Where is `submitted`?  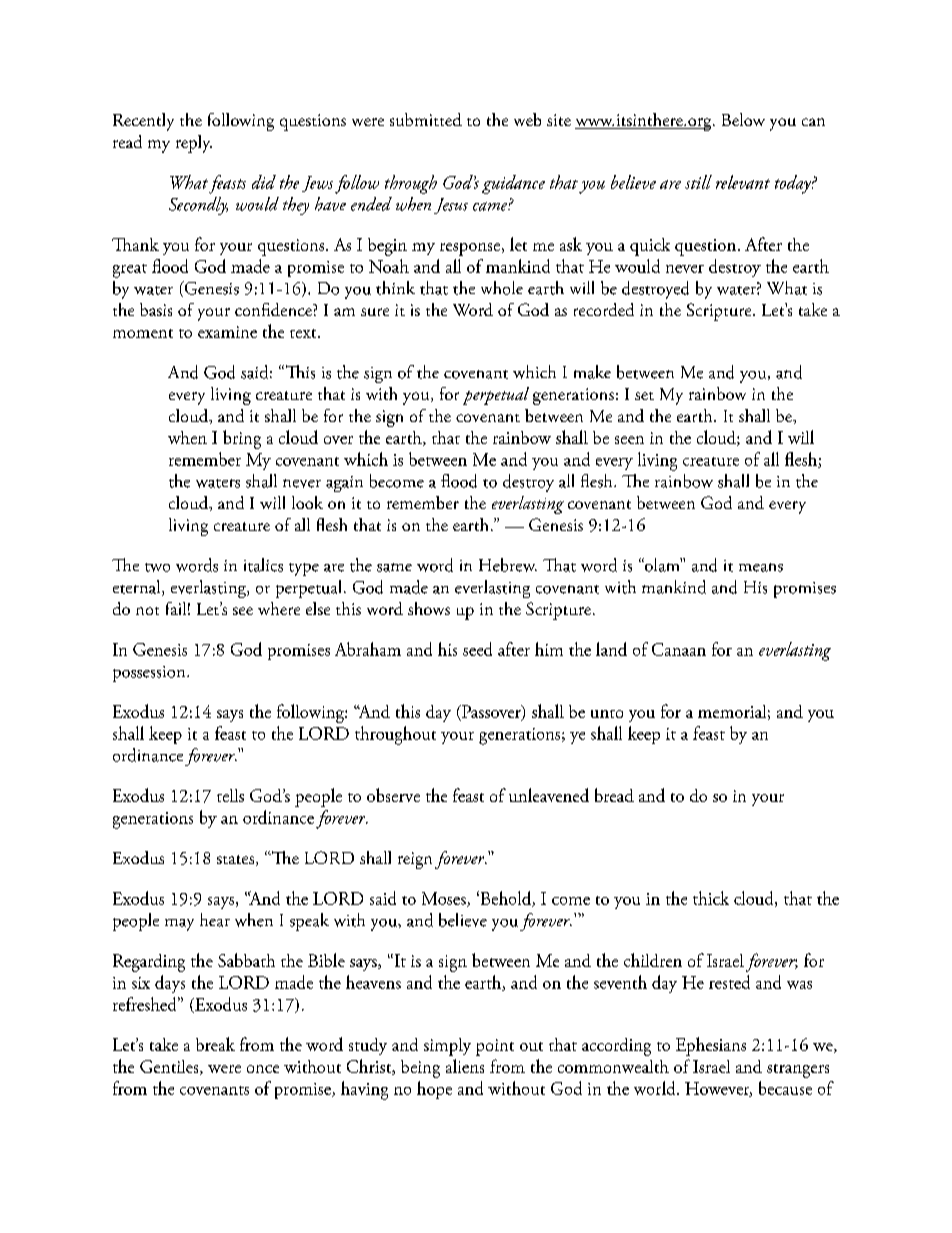
submitted is located at coordinates (426, 119).
